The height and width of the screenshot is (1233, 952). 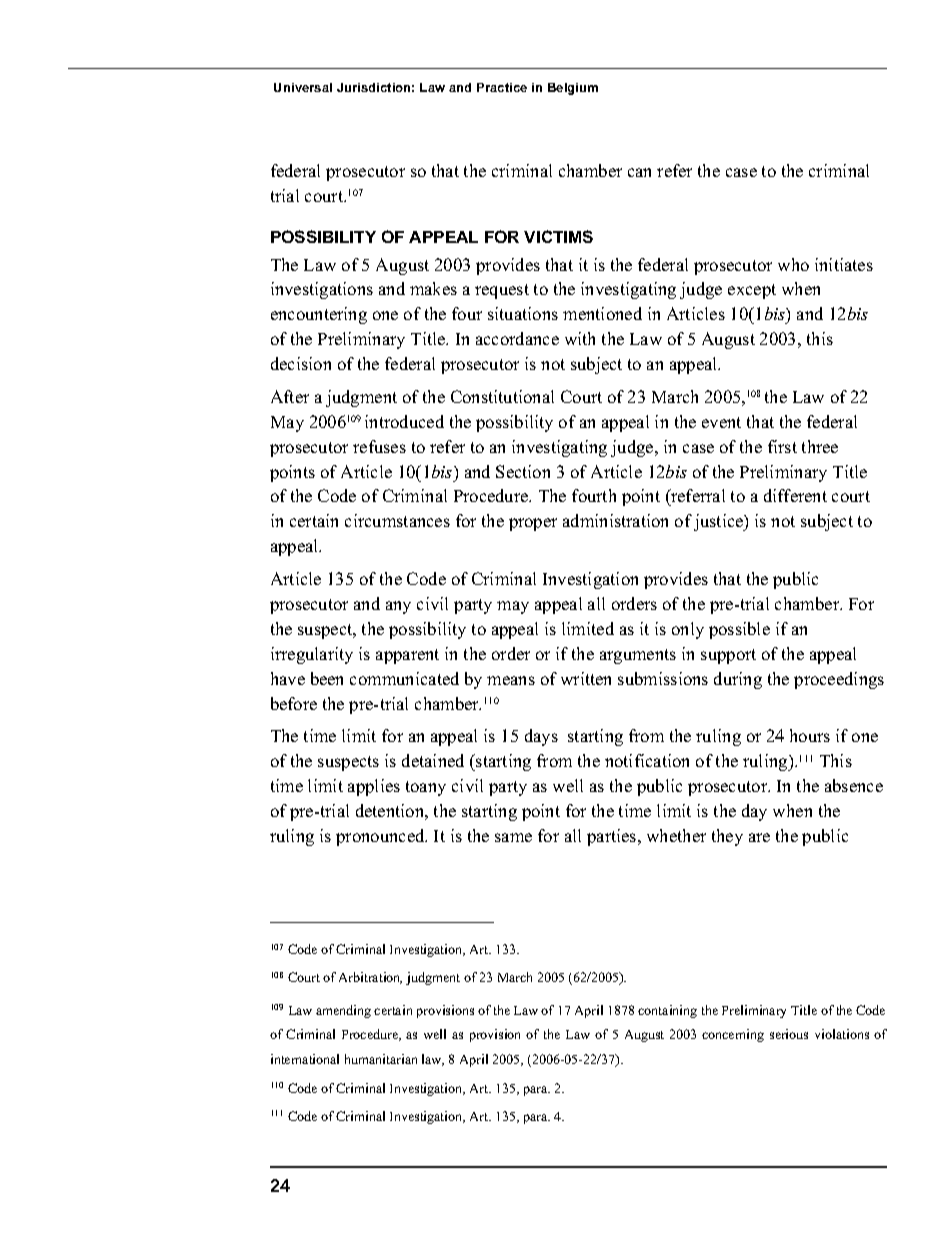 I want to click on first, so click(x=782, y=446).
